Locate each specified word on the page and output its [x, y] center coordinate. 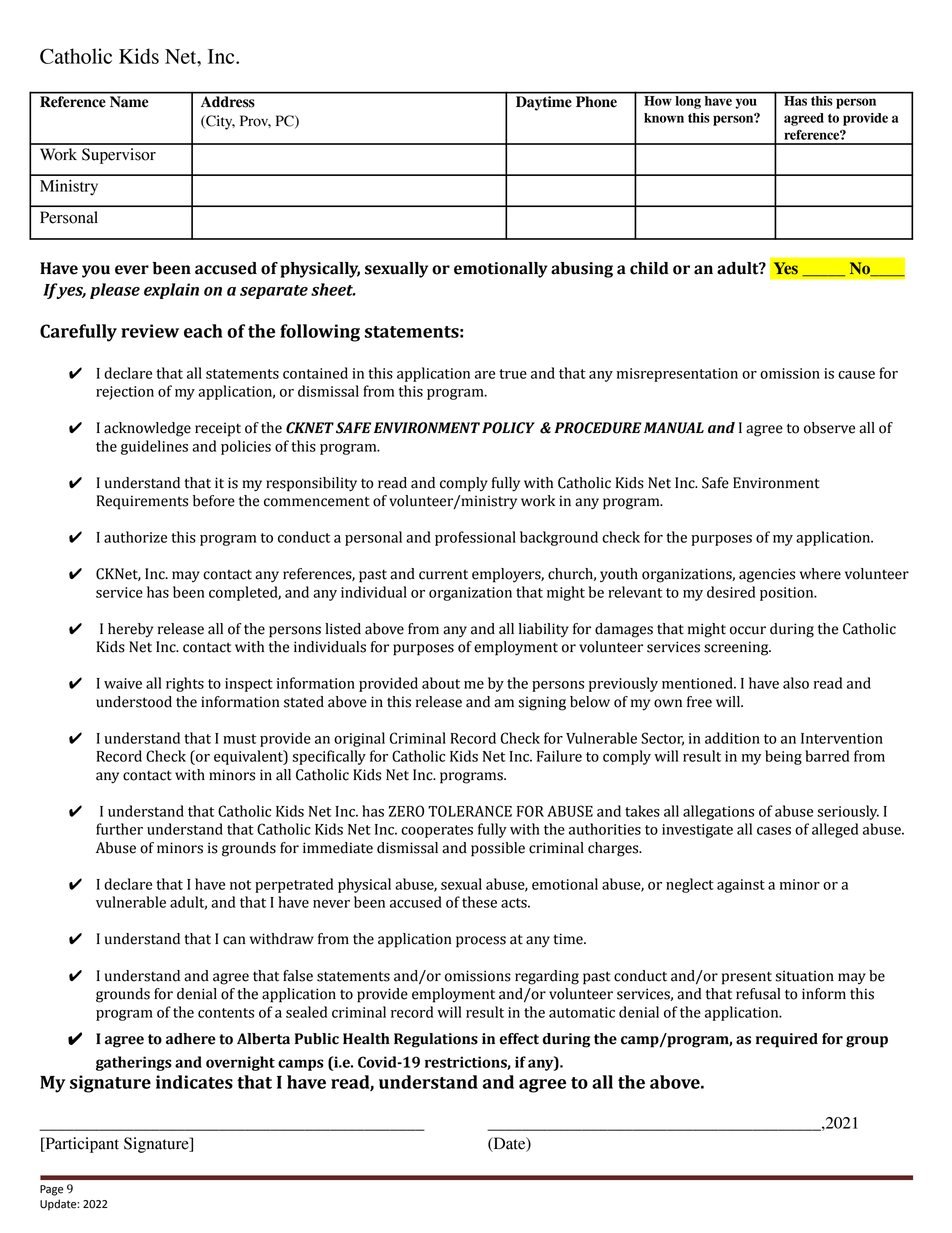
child [649, 268]
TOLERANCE [470, 811]
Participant [81, 1145]
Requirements [142, 502]
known [664, 118]
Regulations [436, 1040]
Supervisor [119, 156]
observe [829, 428]
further [119, 829]
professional [475, 538]
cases [774, 831]
